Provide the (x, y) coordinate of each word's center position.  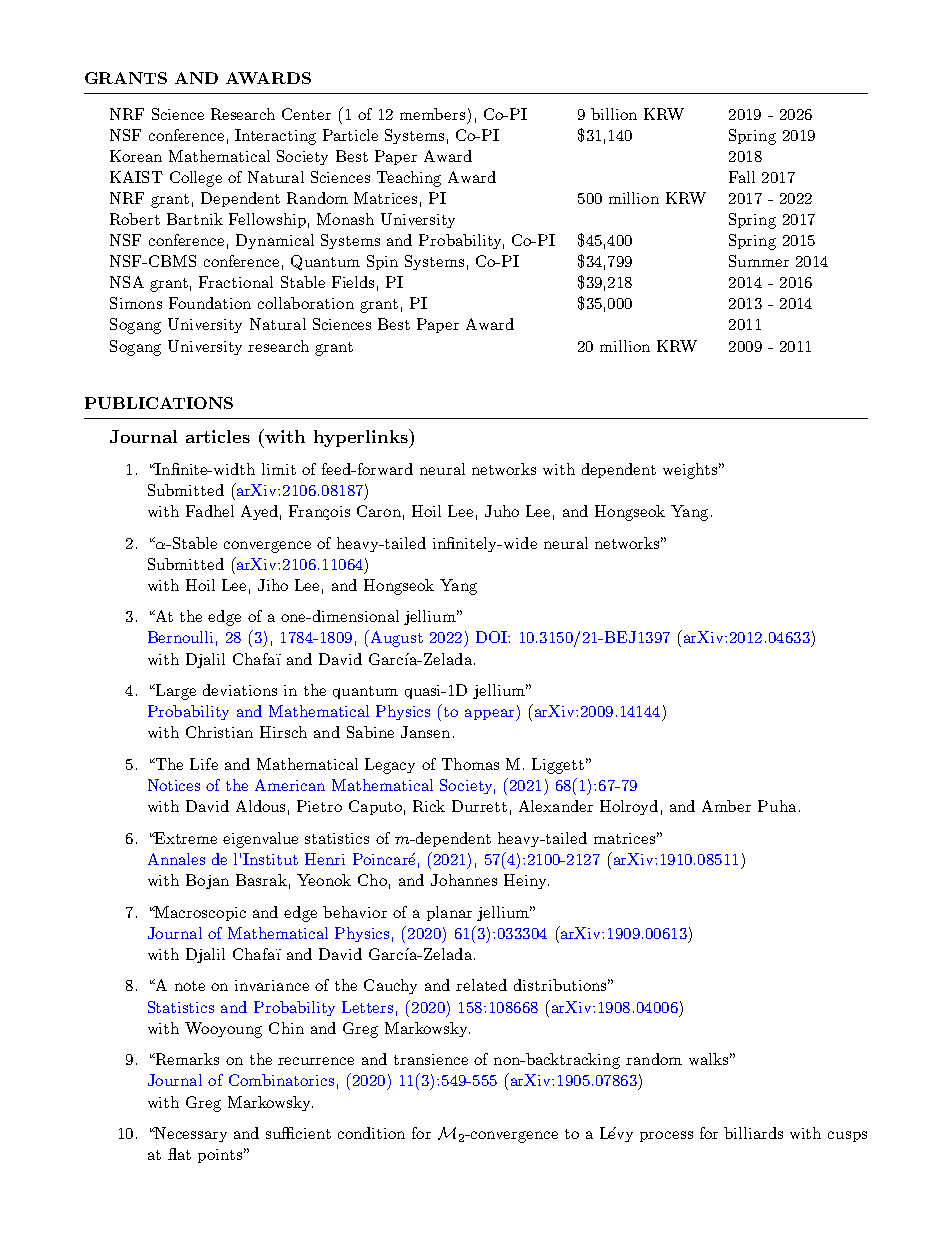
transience (431, 1059)
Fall (742, 177)
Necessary (190, 1134)
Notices (174, 785)
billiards (753, 1133)
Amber (726, 806)
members (432, 114)
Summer (759, 261)
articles (218, 436)
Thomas (470, 764)
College (196, 179)
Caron (379, 511)
